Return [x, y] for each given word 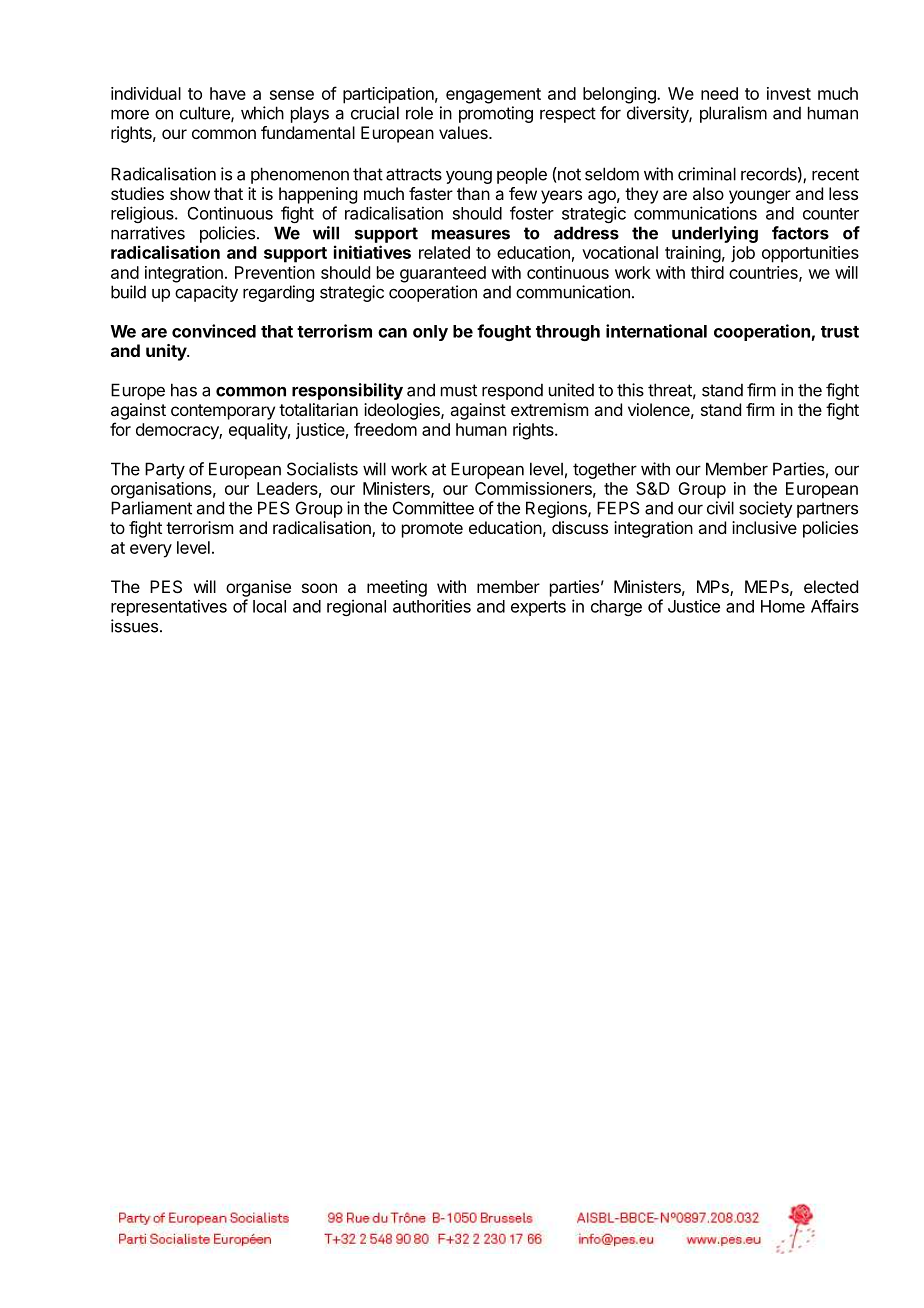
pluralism [733, 114]
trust [840, 332]
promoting [496, 114]
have [228, 93]
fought [504, 332]
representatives [169, 607]
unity [167, 352]
